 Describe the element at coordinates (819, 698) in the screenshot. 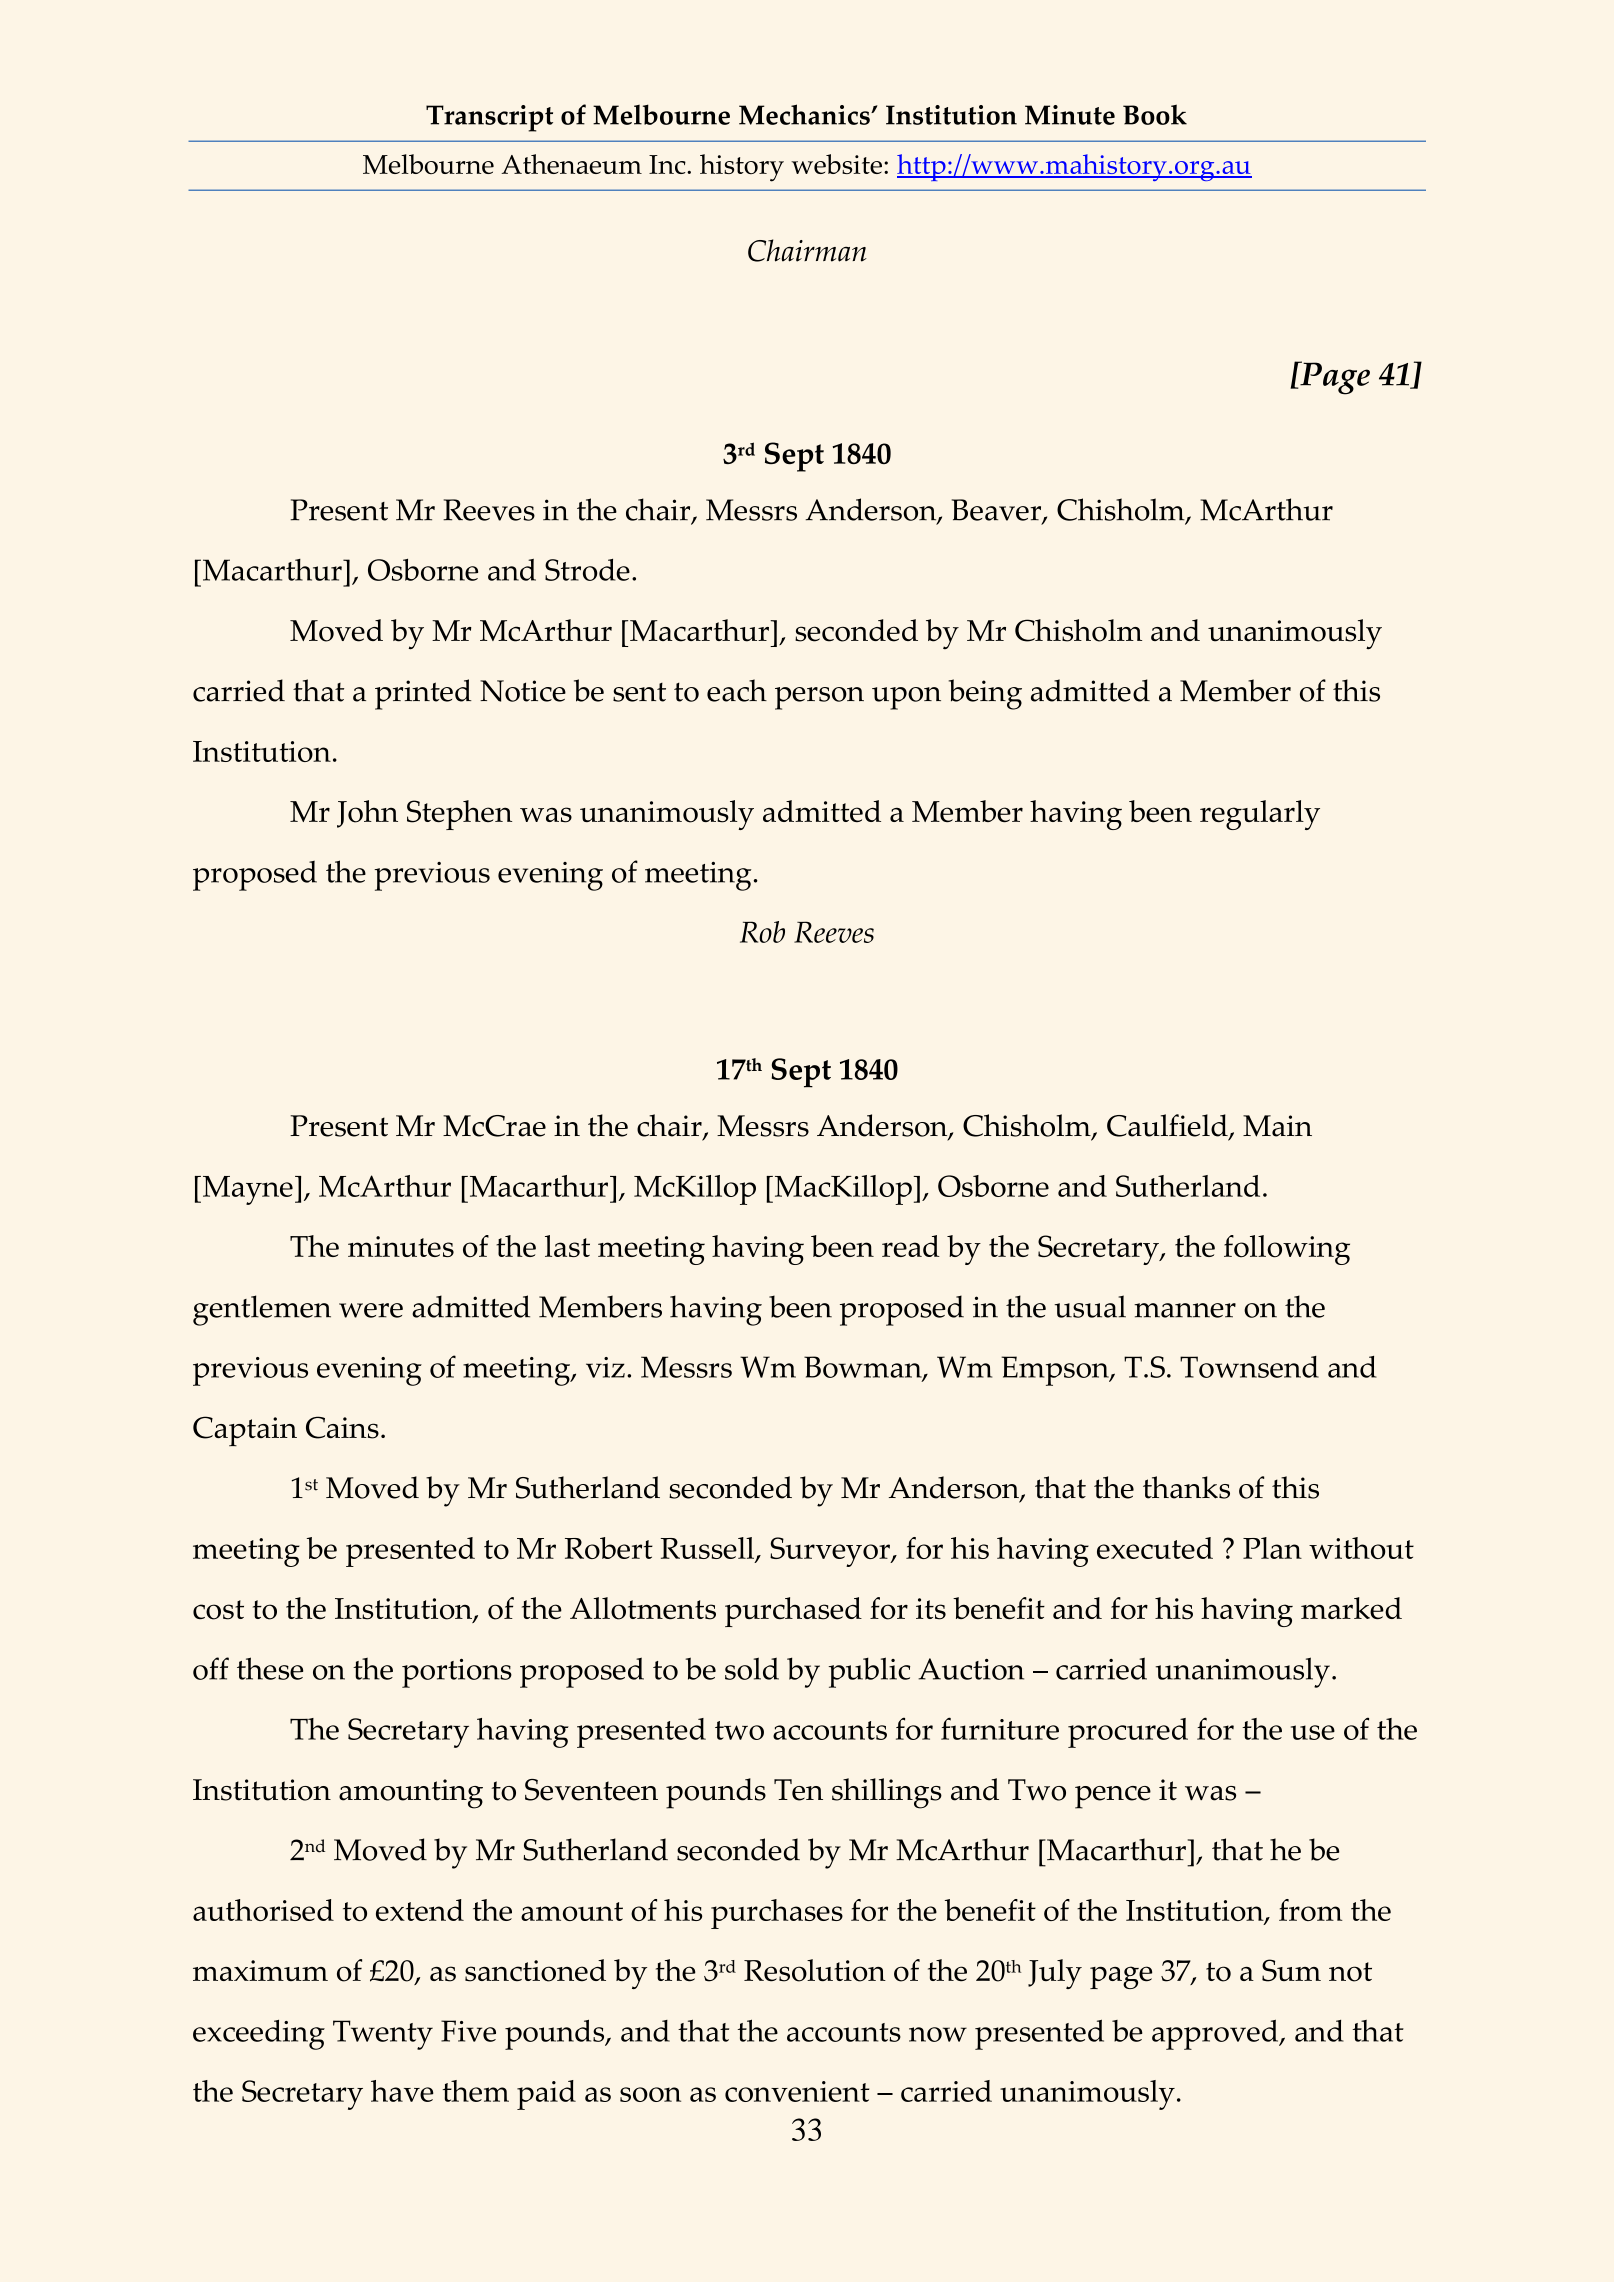

I see `person` at that location.
